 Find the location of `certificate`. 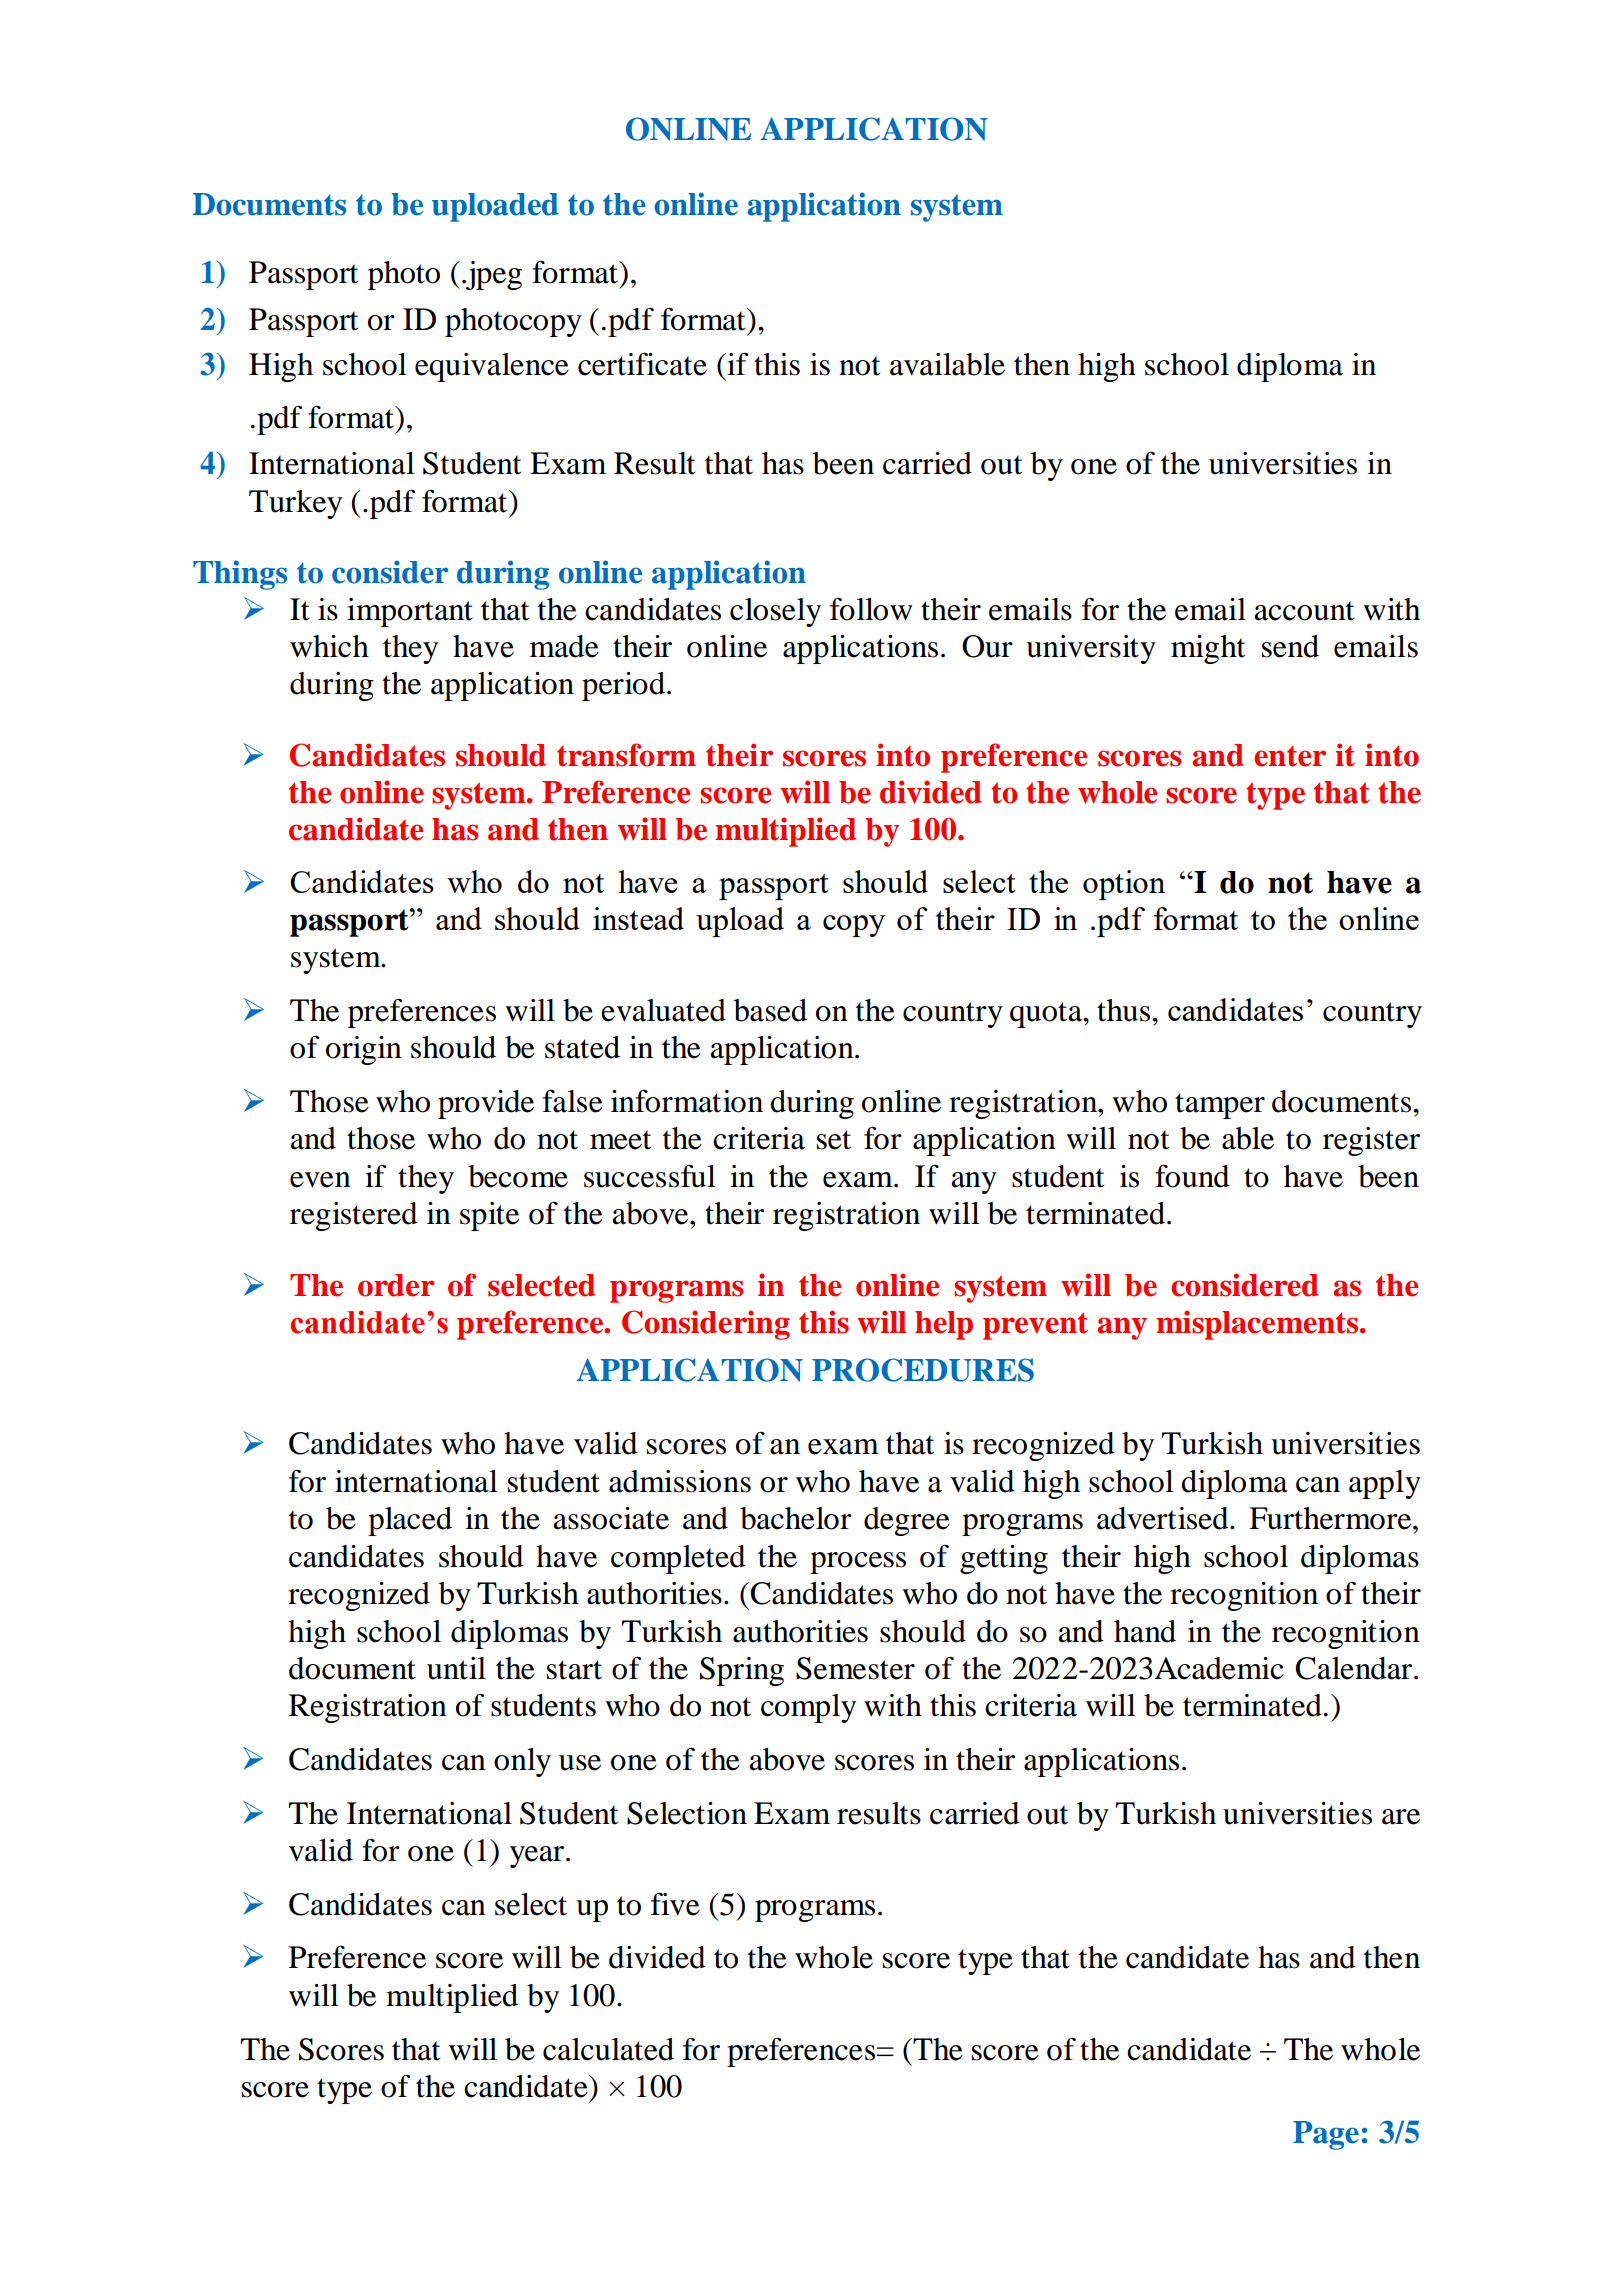

certificate is located at coordinates (642, 364).
